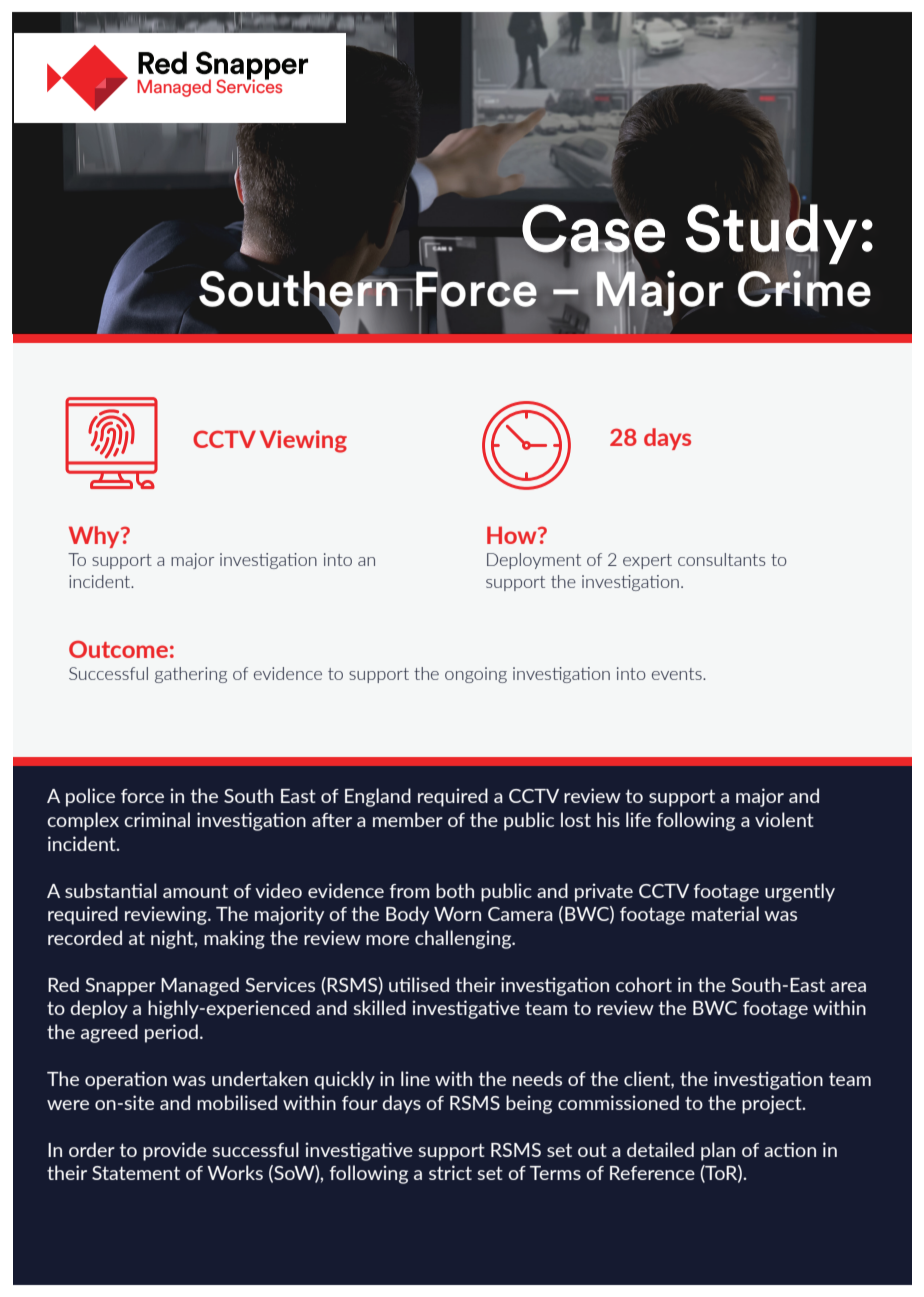 Image resolution: width=924 pixels, height=1297 pixels. Describe the element at coordinates (455, 890) in the page. I see `both` at that location.
